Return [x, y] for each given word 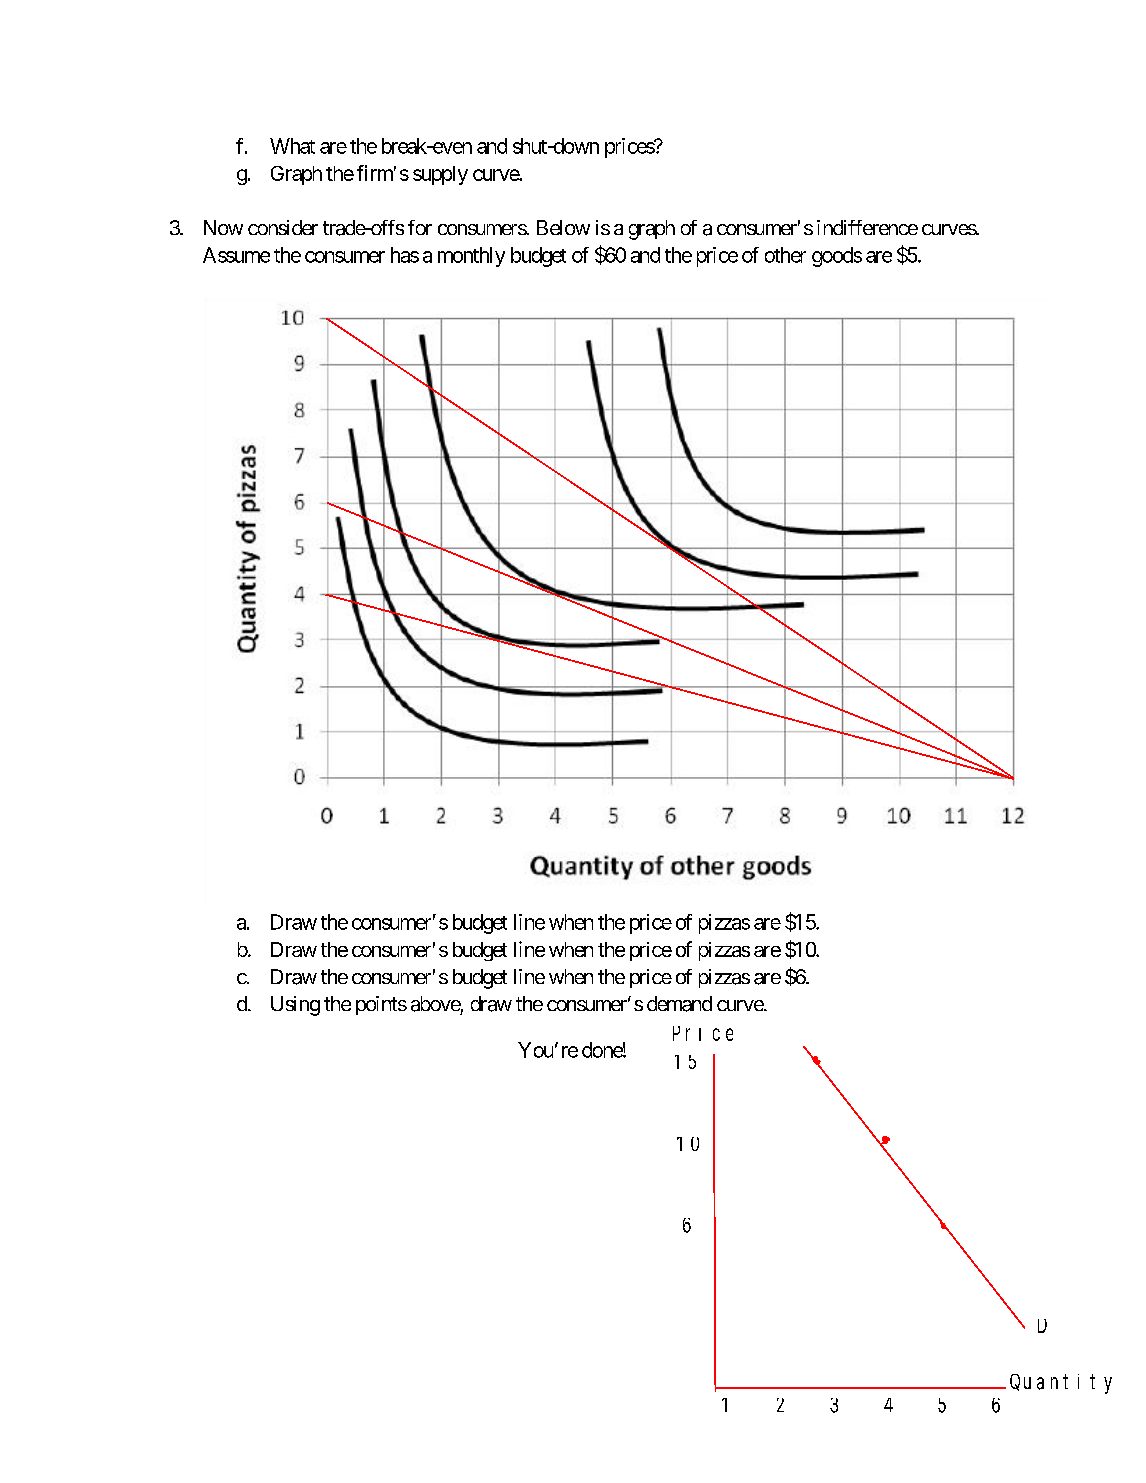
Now [223, 227]
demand [679, 1004]
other [785, 255]
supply [440, 175]
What [292, 146]
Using [295, 1006]
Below [563, 227]
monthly [471, 257]
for [420, 227]
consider [283, 227]
